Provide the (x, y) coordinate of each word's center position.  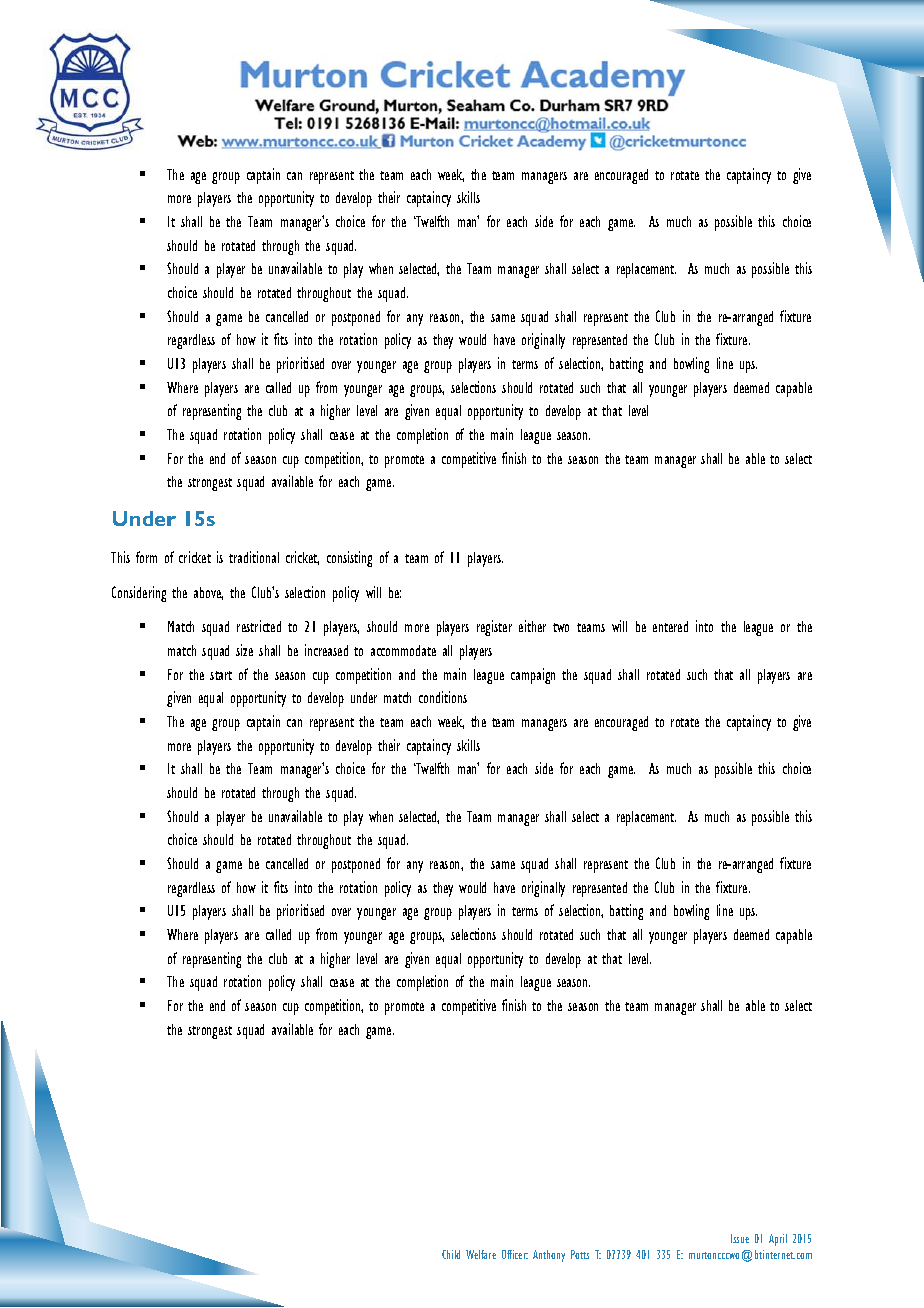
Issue (740, 1238)
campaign (533, 676)
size (244, 650)
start (221, 675)
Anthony (549, 1256)
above (208, 593)
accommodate (403, 650)
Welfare (481, 1254)
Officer (515, 1254)
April (778, 1240)
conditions (443, 697)
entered (670, 626)
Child (451, 1254)
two (561, 627)
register (494, 628)
